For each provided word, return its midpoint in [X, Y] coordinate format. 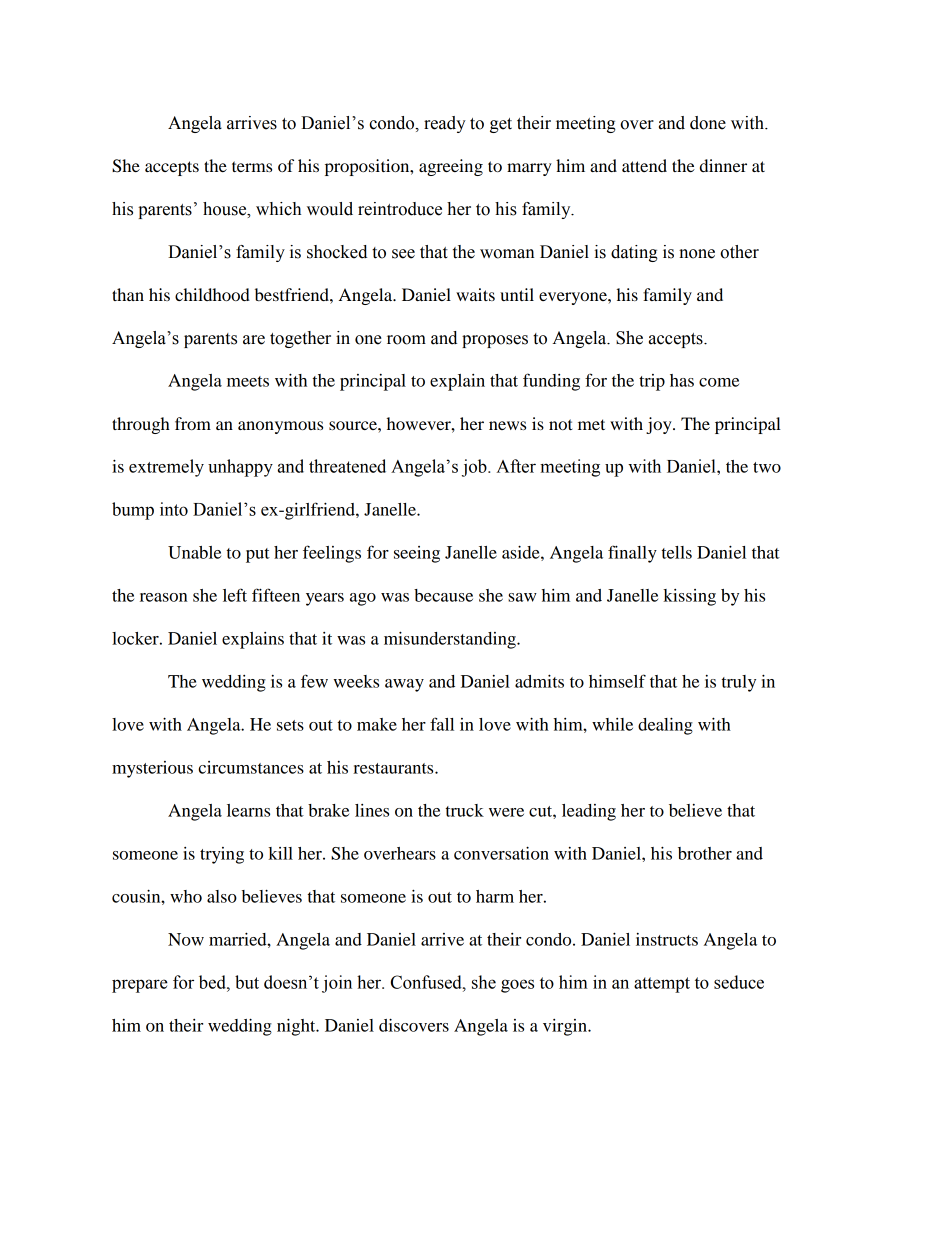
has [682, 380]
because [443, 595]
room [406, 340]
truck [465, 810]
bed [213, 982]
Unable [194, 552]
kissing [689, 597]
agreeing [451, 167]
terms [252, 166]
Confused [427, 982]
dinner [723, 165]
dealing [665, 726]
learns [248, 810]
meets [248, 381]
